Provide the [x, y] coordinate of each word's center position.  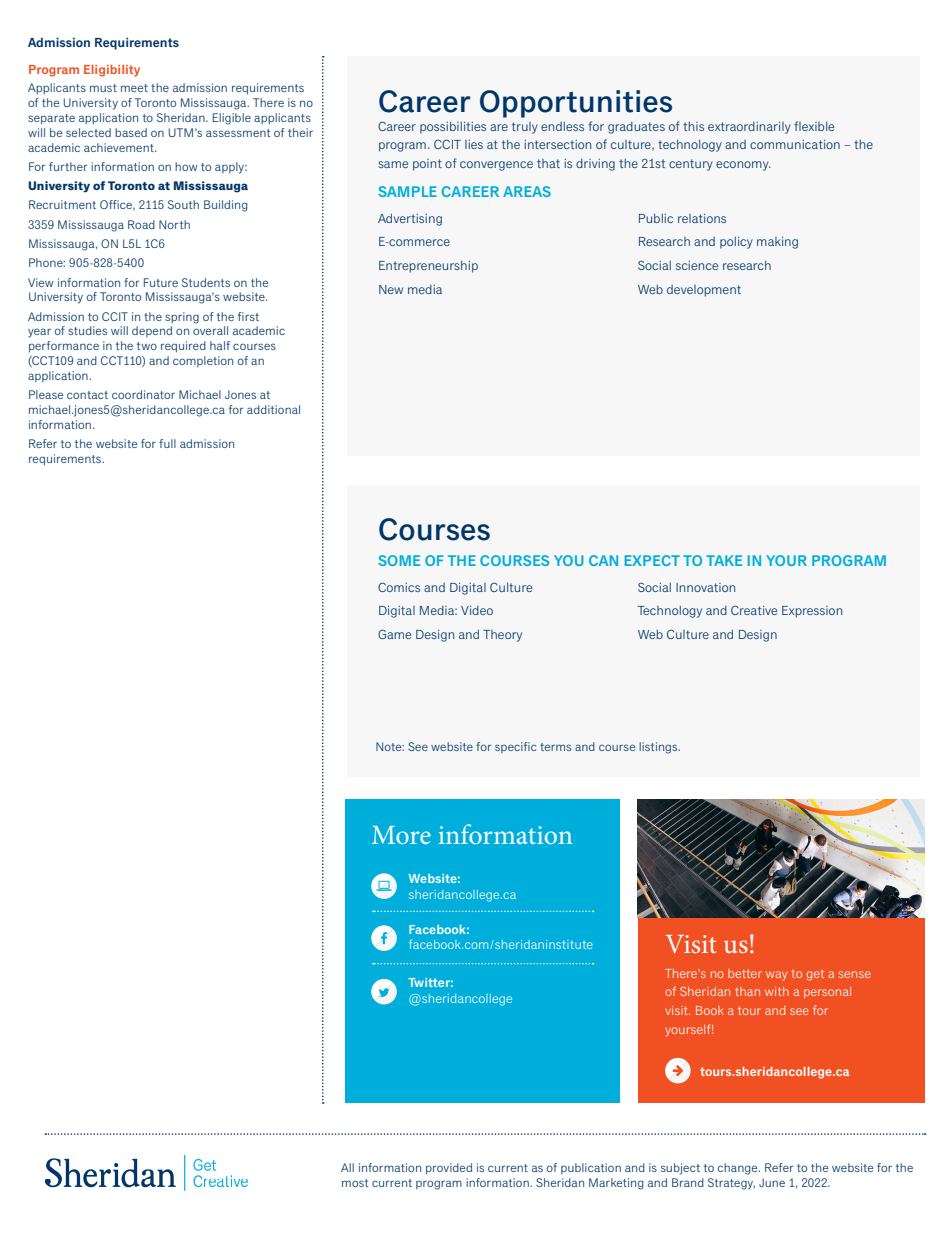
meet [134, 88]
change [739, 1169]
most [355, 1183]
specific [515, 747]
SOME [399, 560]
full [167, 443]
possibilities [453, 127]
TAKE [724, 560]
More [401, 835]
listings [659, 748]
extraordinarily [749, 127]
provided [449, 1169]
